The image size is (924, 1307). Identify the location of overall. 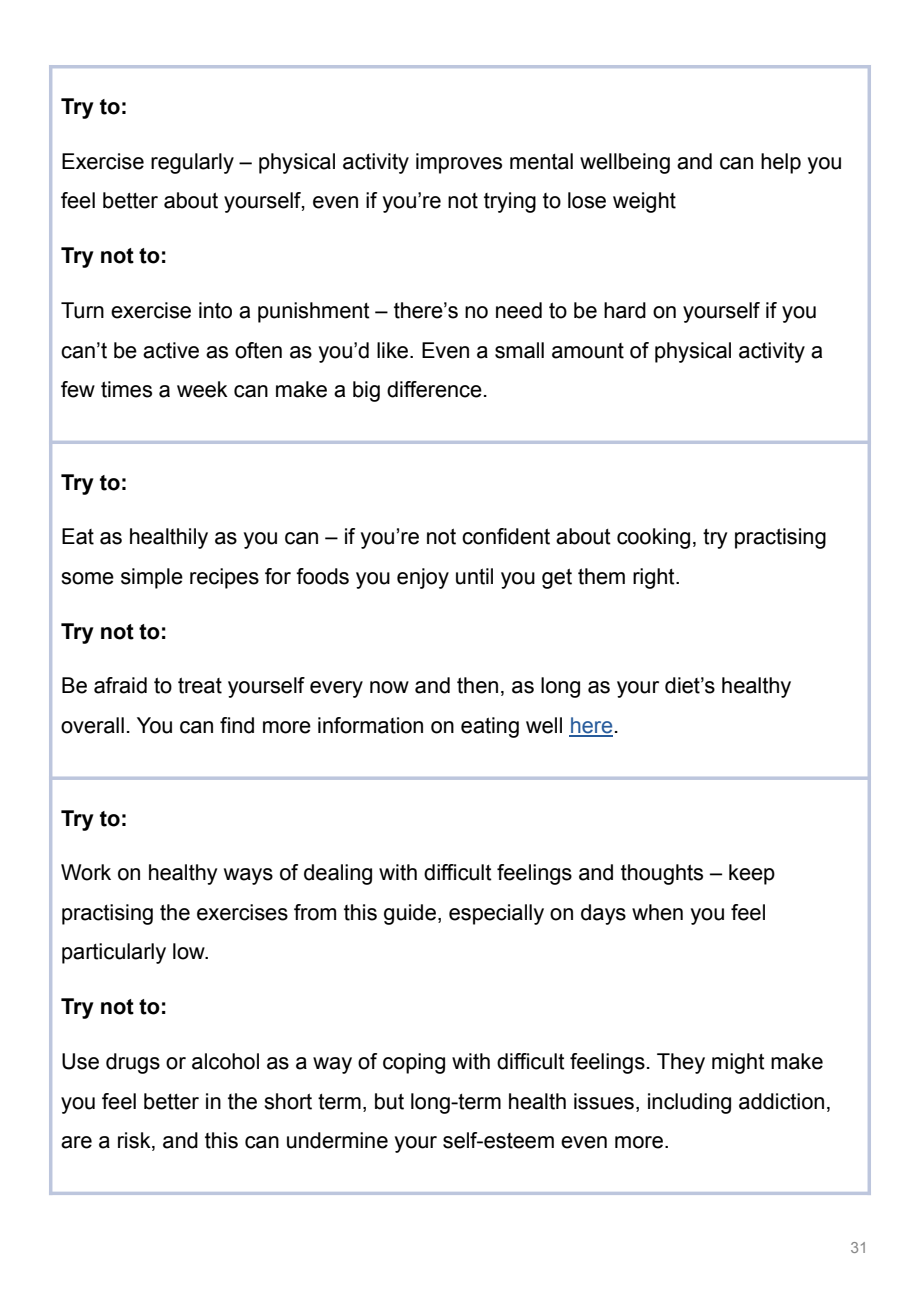
(92, 725).
